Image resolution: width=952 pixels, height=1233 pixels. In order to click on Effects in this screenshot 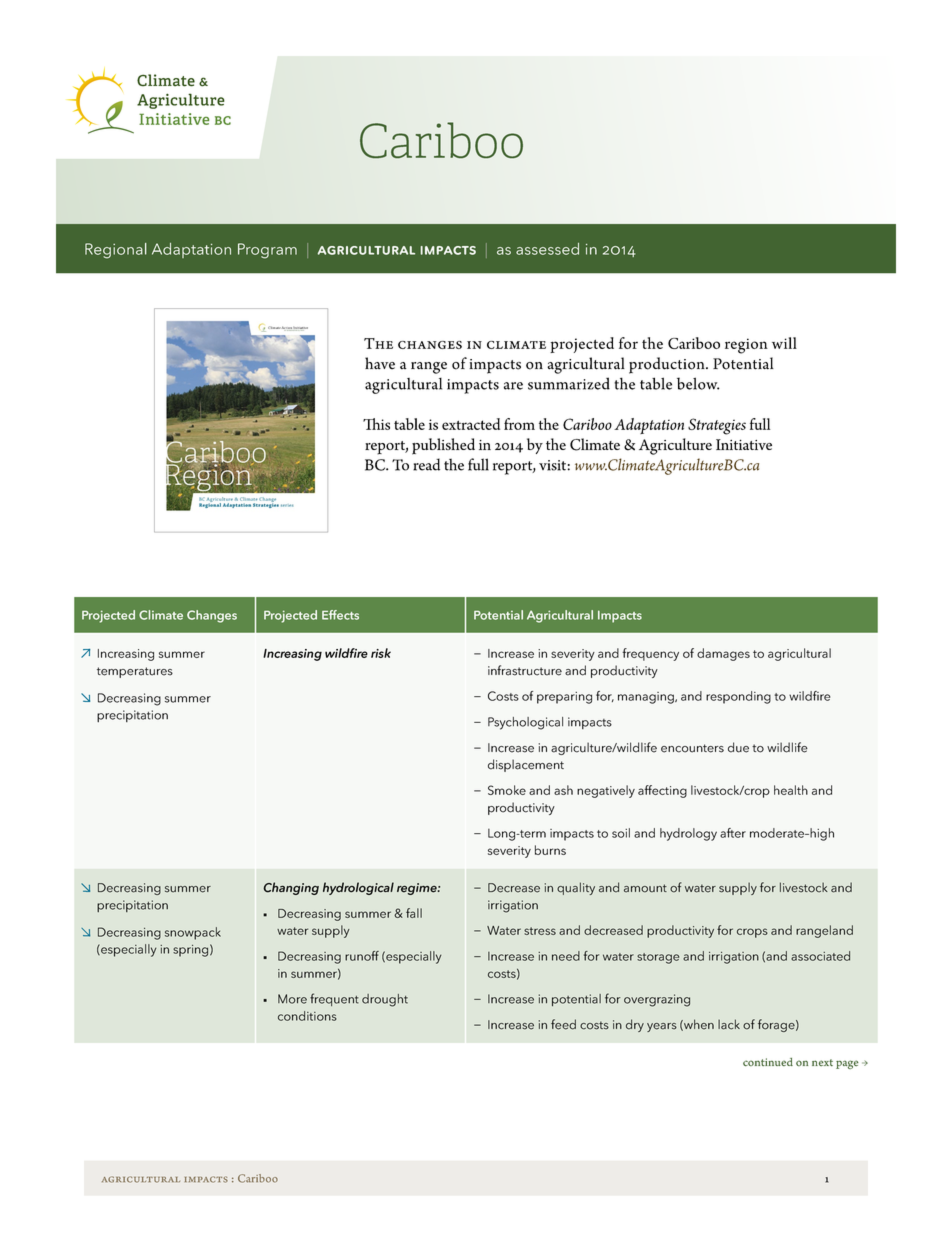, I will do `click(340, 615)`.
